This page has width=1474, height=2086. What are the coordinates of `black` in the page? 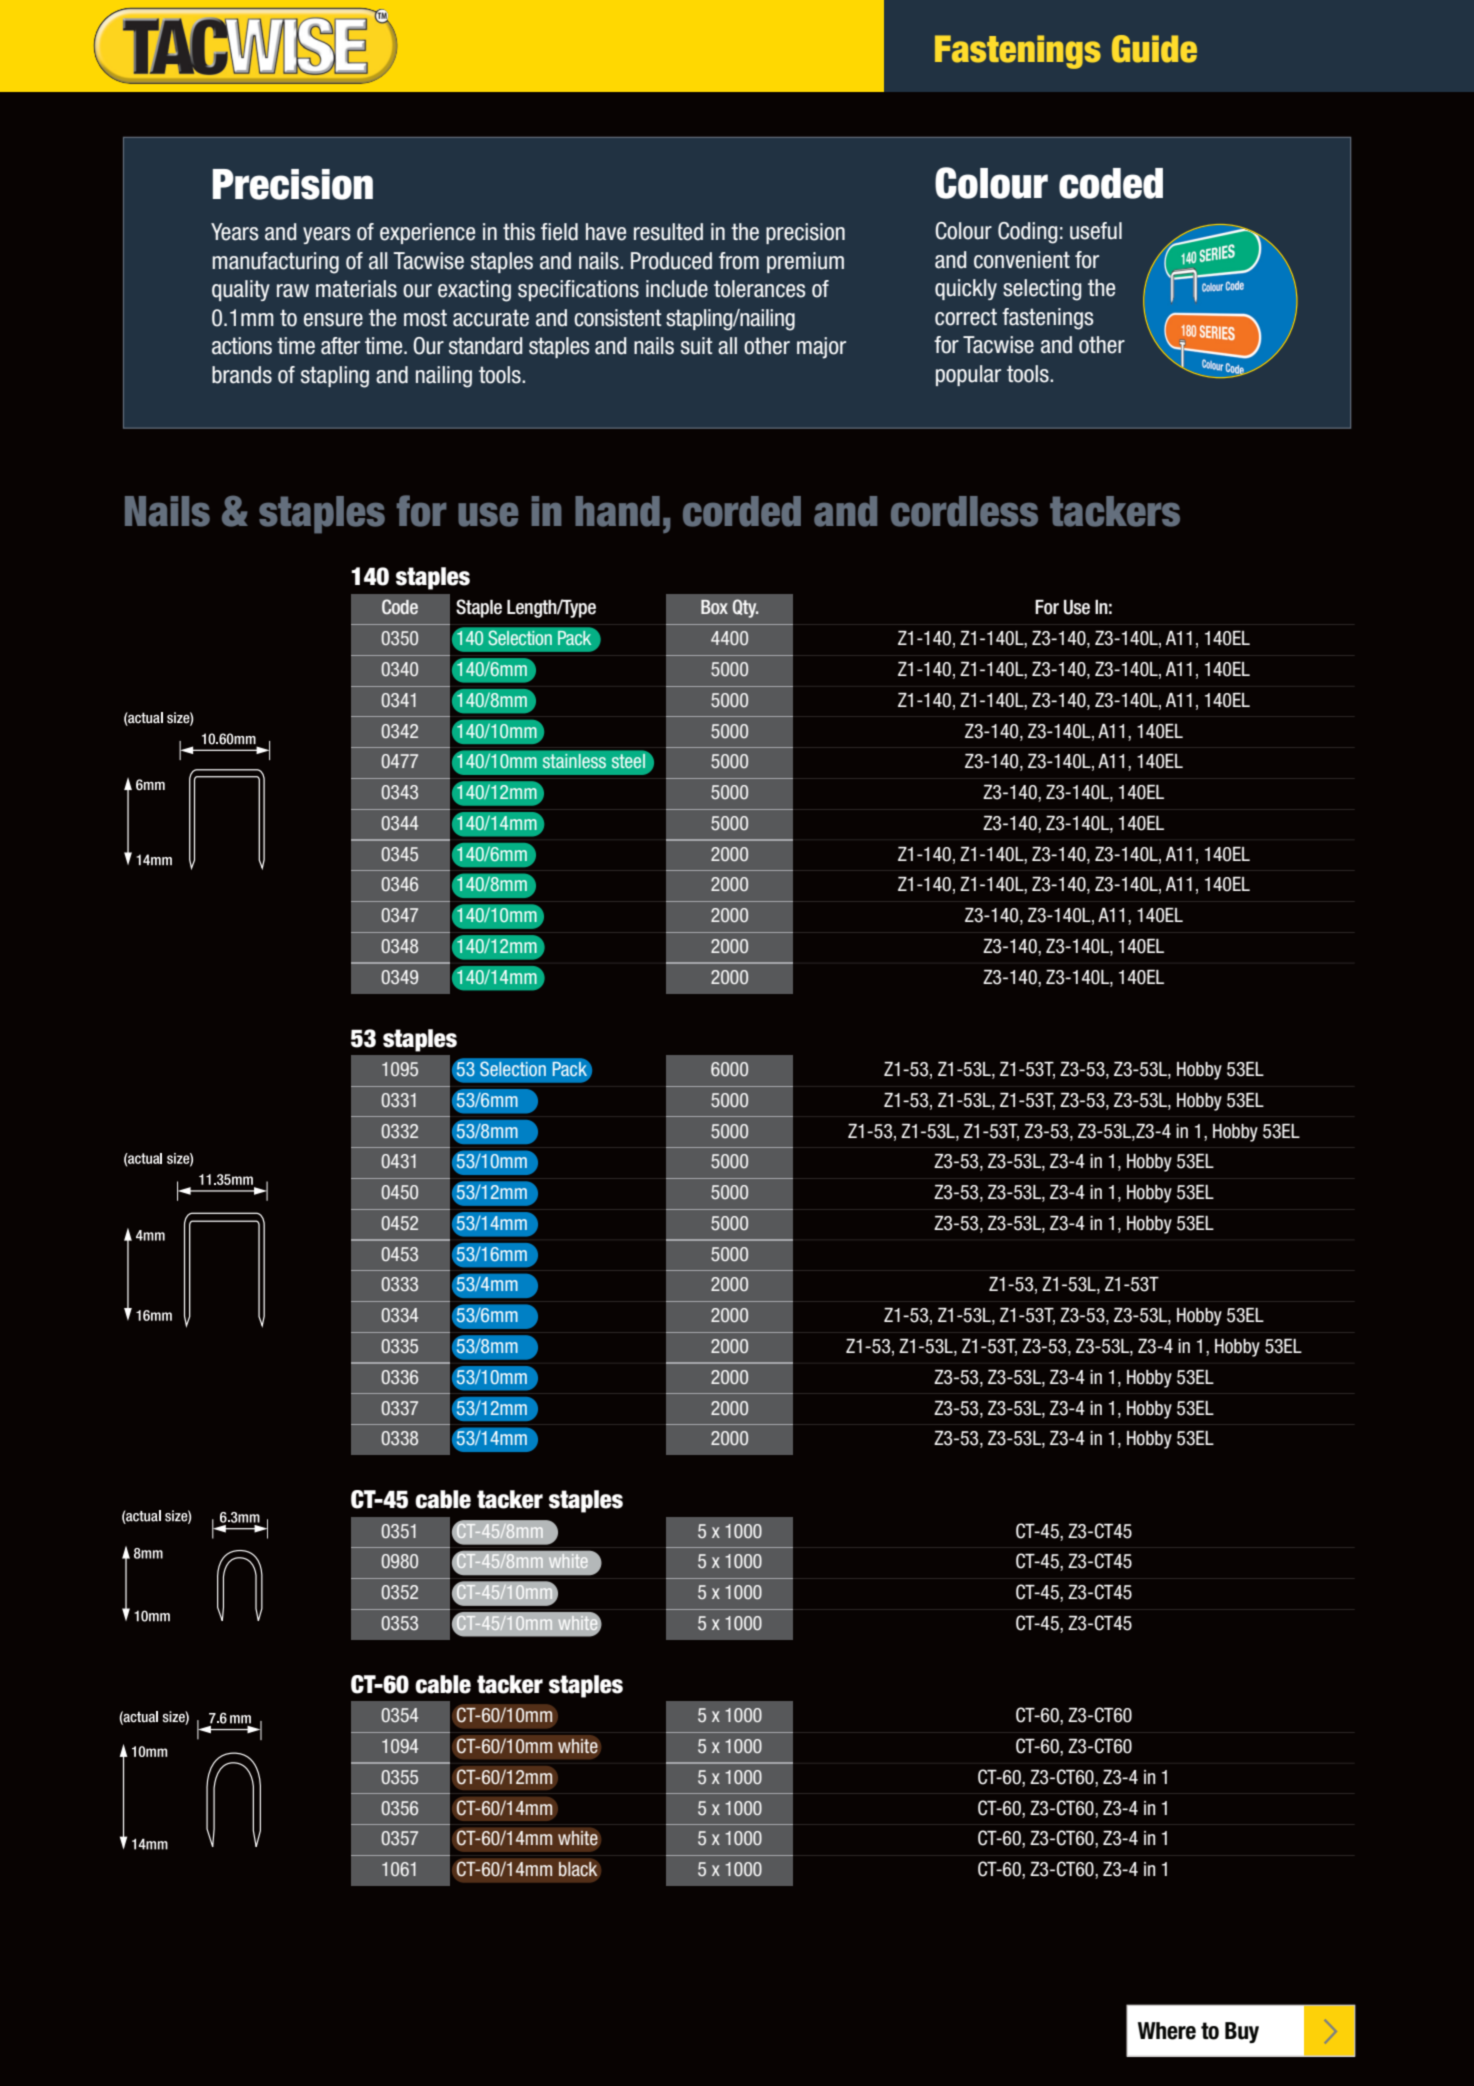 It's located at (578, 1869).
